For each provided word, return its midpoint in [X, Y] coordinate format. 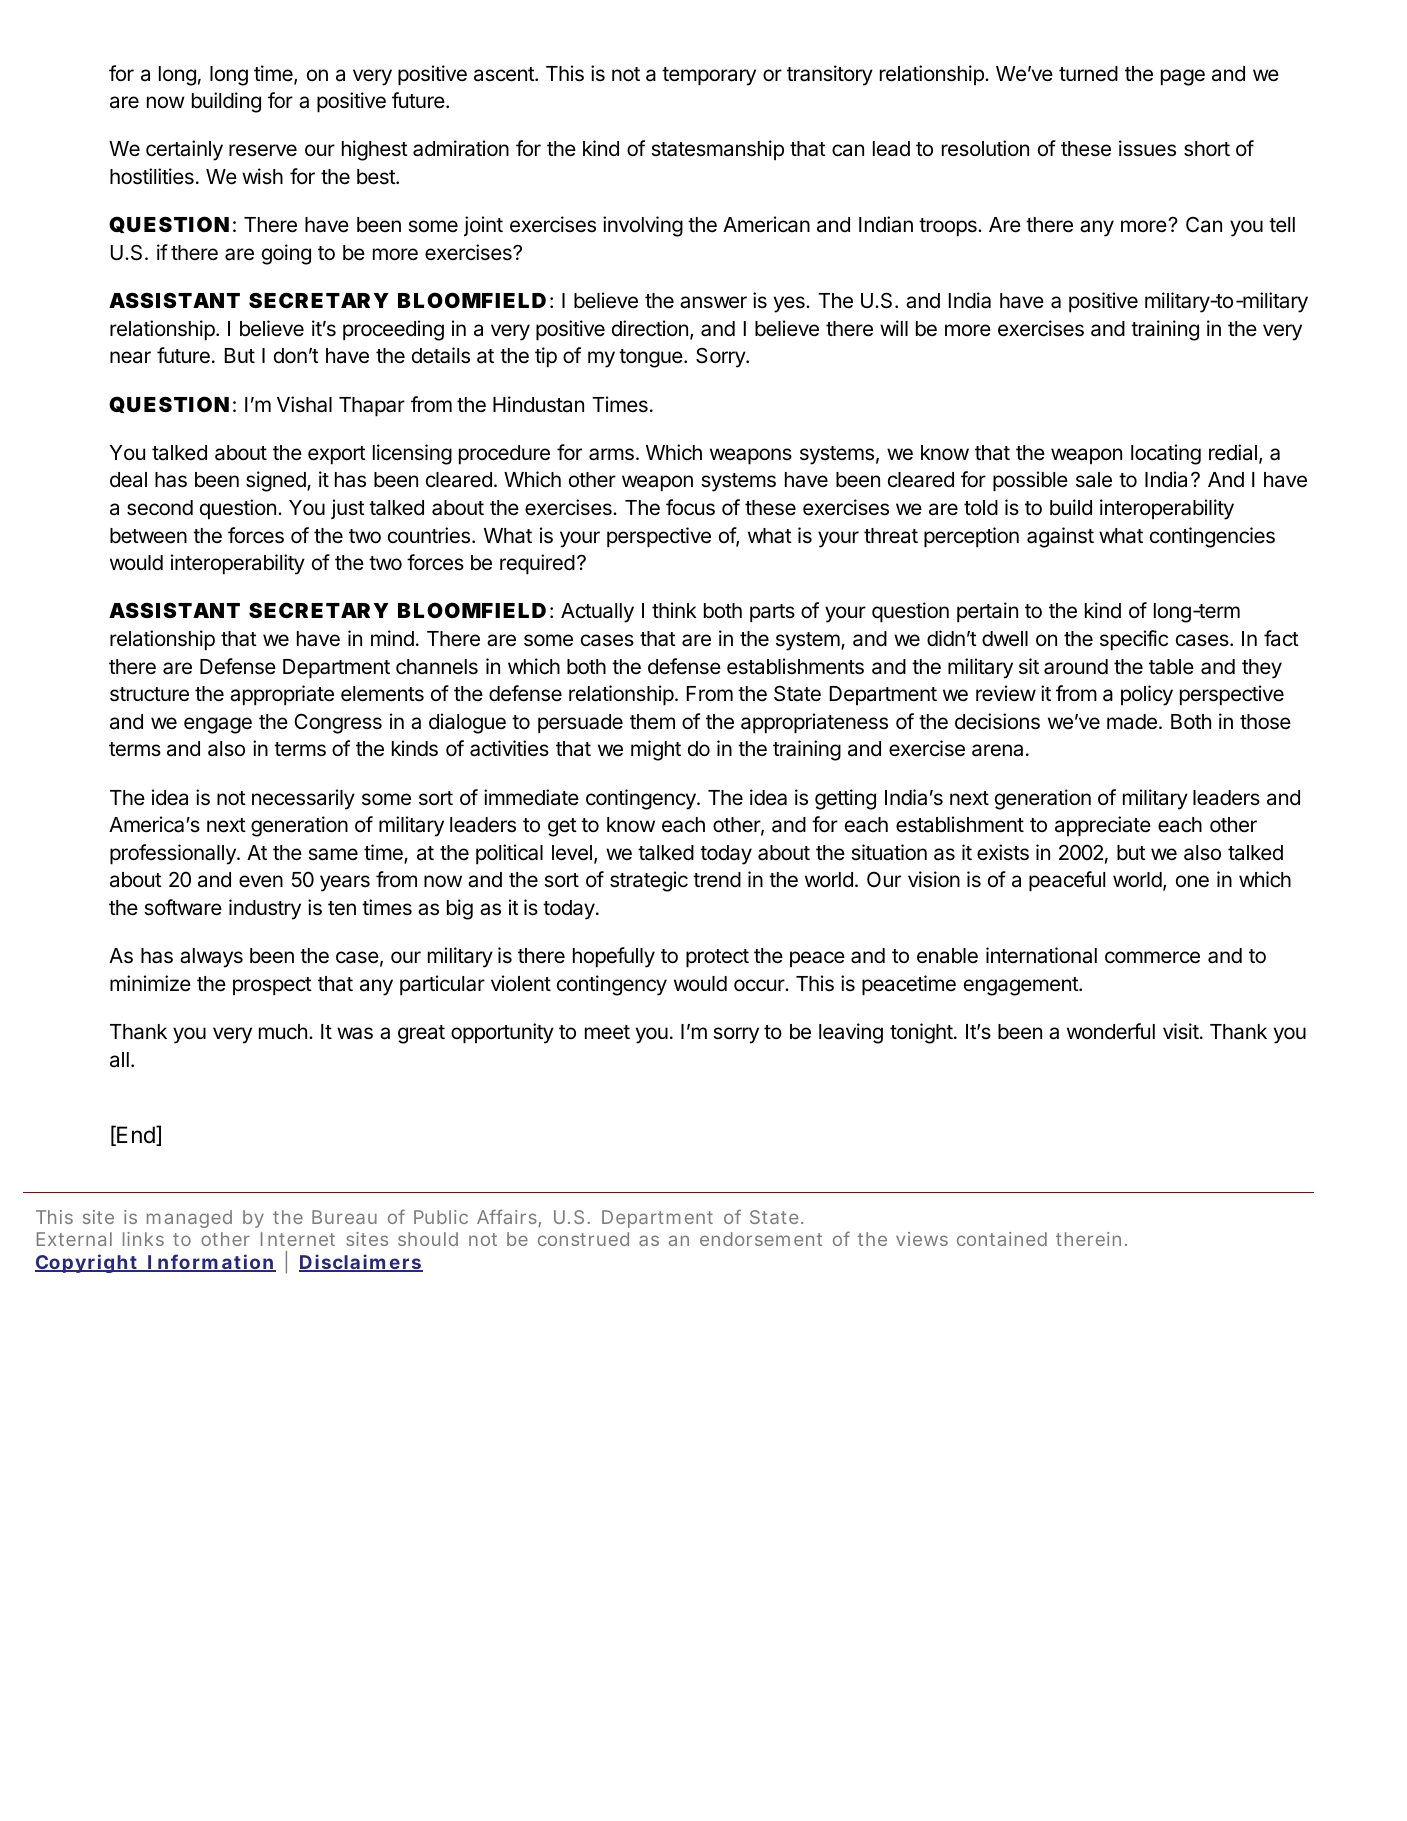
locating [1166, 454]
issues [1147, 148]
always [211, 958]
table [1171, 667]
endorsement [761, 1239]
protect [717, 958]
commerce [1152, 957]
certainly [184, 150]
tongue [652, 358]
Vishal [304, 404]
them [652, 722]
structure [149, 694]
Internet [298, 1239]
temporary [709, 76]
